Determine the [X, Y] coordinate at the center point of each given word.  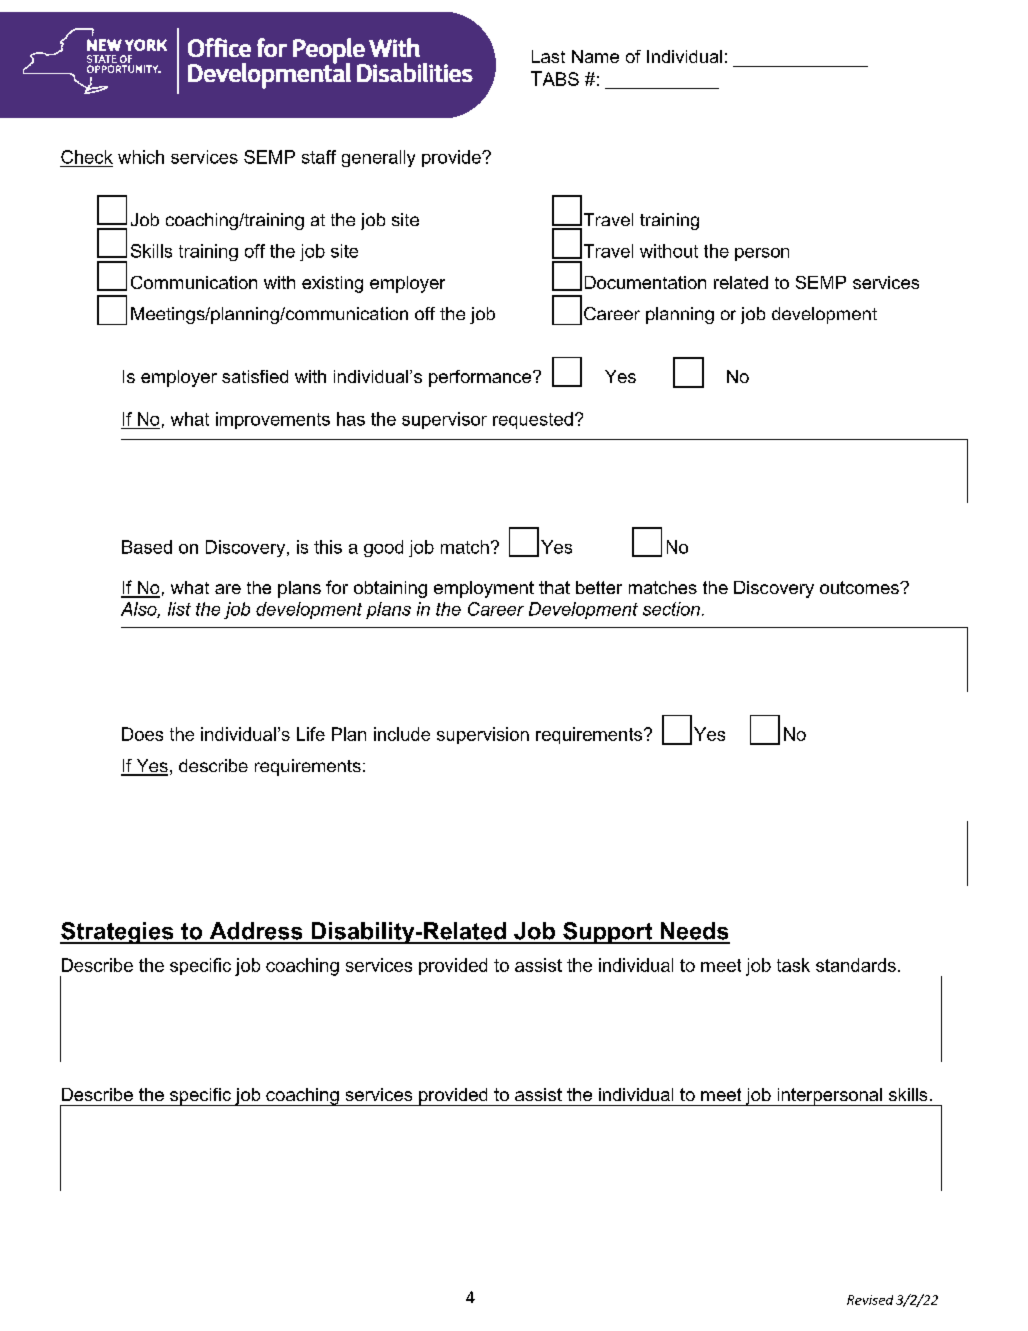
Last [548, 56]
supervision [483, 735]
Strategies [118, 933]
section [671, 609]
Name [595, 56]
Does [142, 734]
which [141, 157]
